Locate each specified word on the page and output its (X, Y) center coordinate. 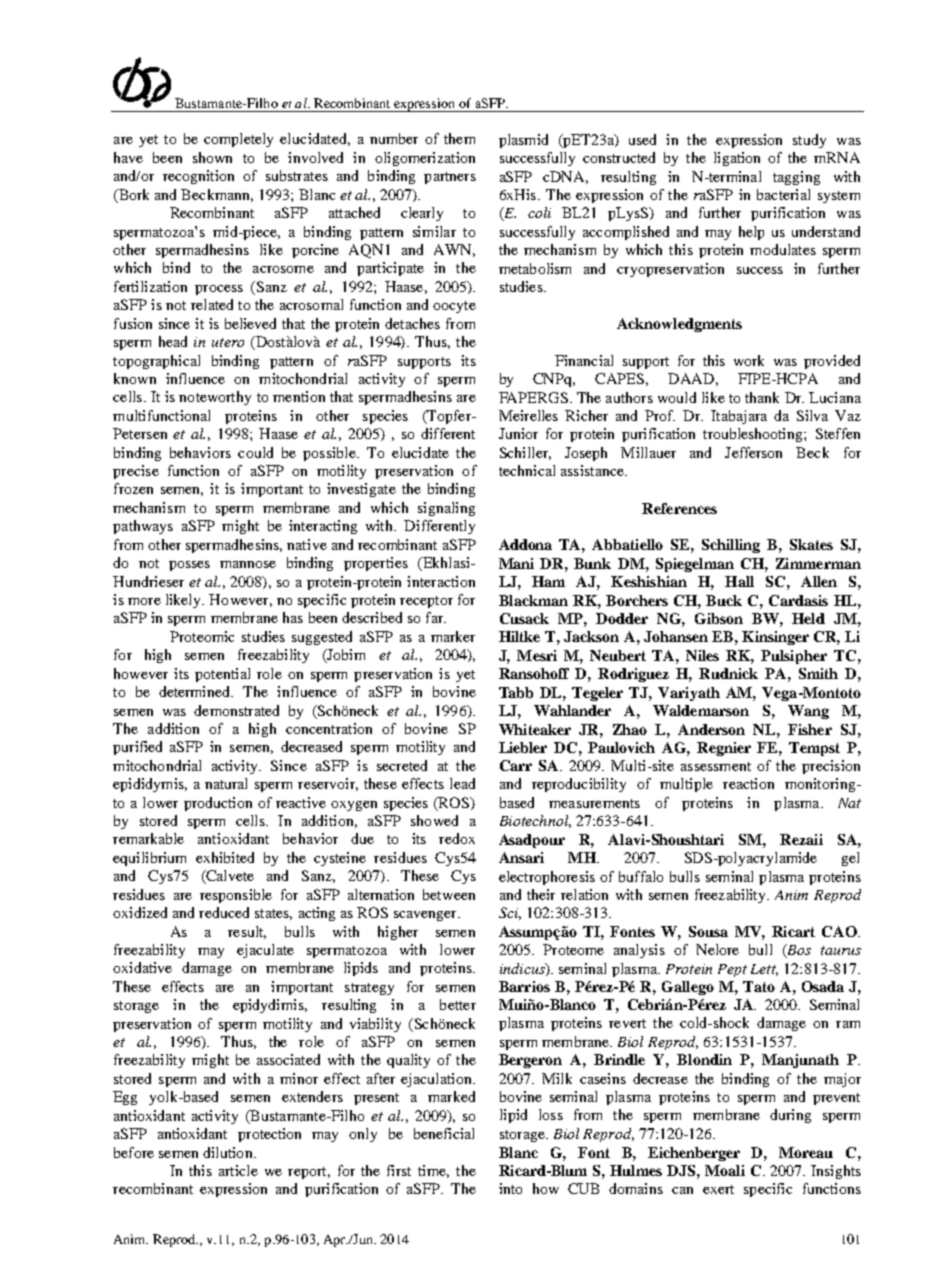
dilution (229, 1152)
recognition (198, 177)
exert (718, 1189)
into (510, 1188)
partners (450, 178)
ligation (737, 159)
